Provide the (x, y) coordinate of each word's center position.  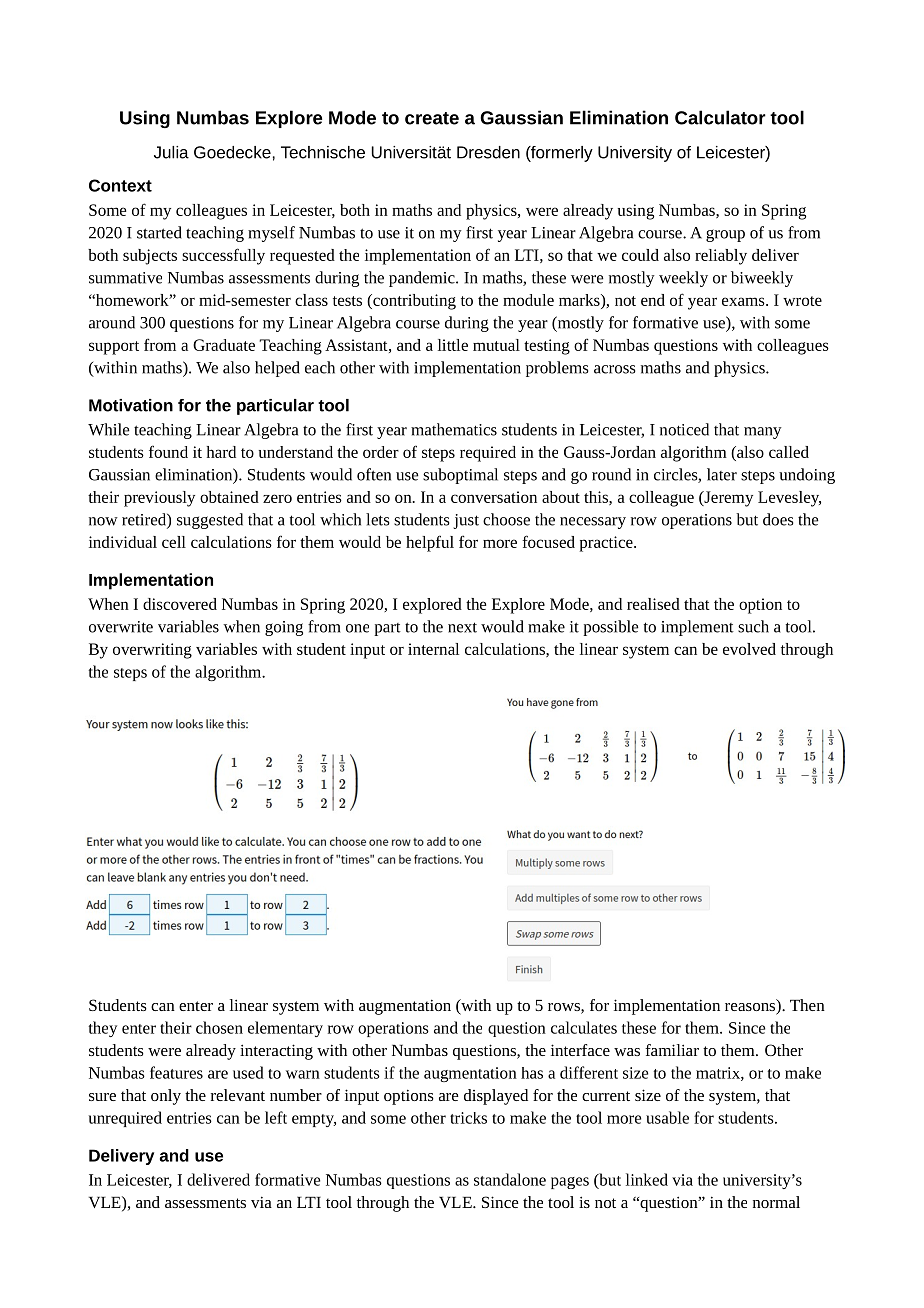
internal (433, 649)
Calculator (720, 117)
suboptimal (460, 476)
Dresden (488, 152)
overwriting (152, 651)
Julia (171, 152)
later (722, 474)
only (166, 1097)
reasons (751, 1007)
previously (159, 499)
